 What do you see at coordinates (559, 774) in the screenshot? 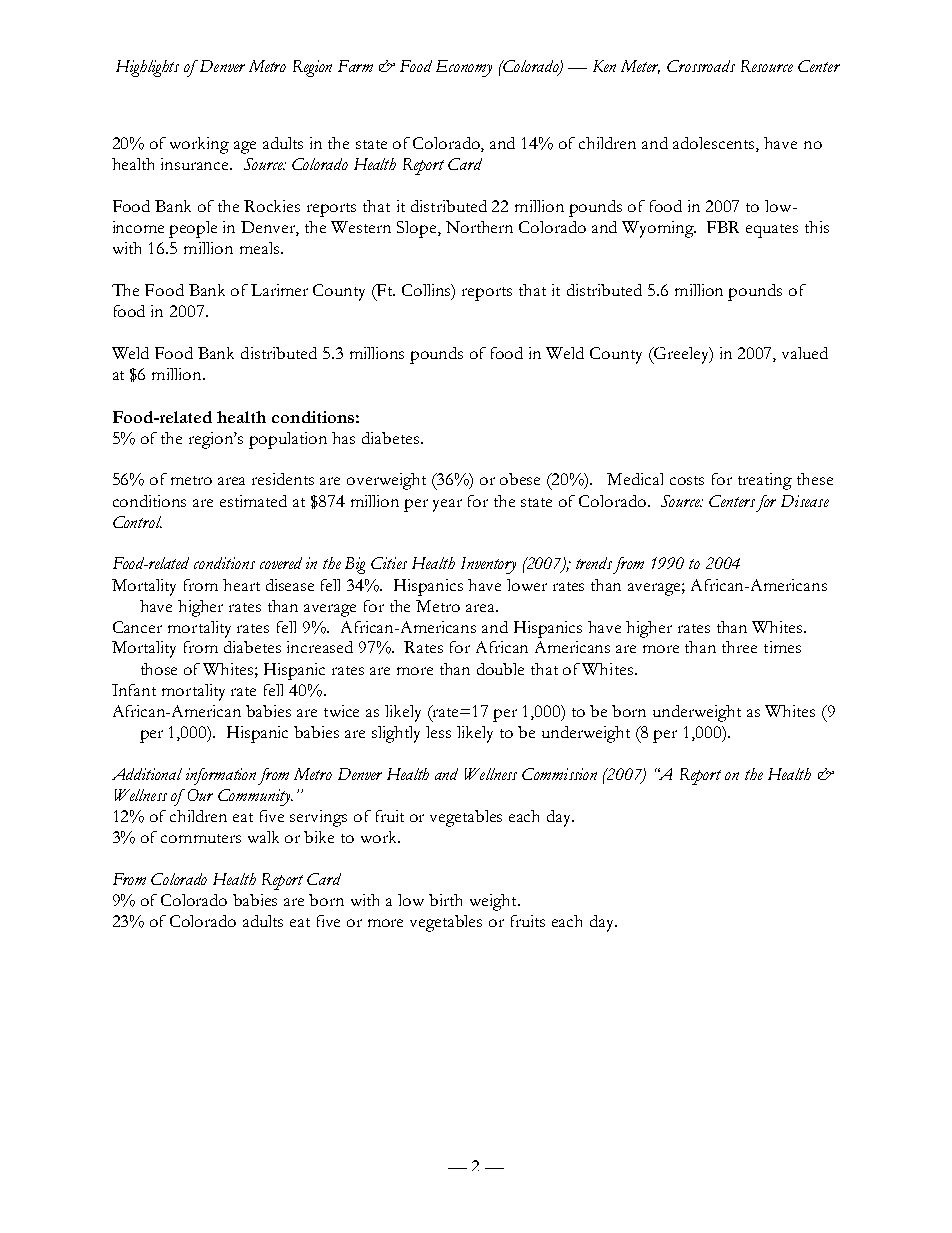
I see `Commission` at bounding box center [559, 774].
